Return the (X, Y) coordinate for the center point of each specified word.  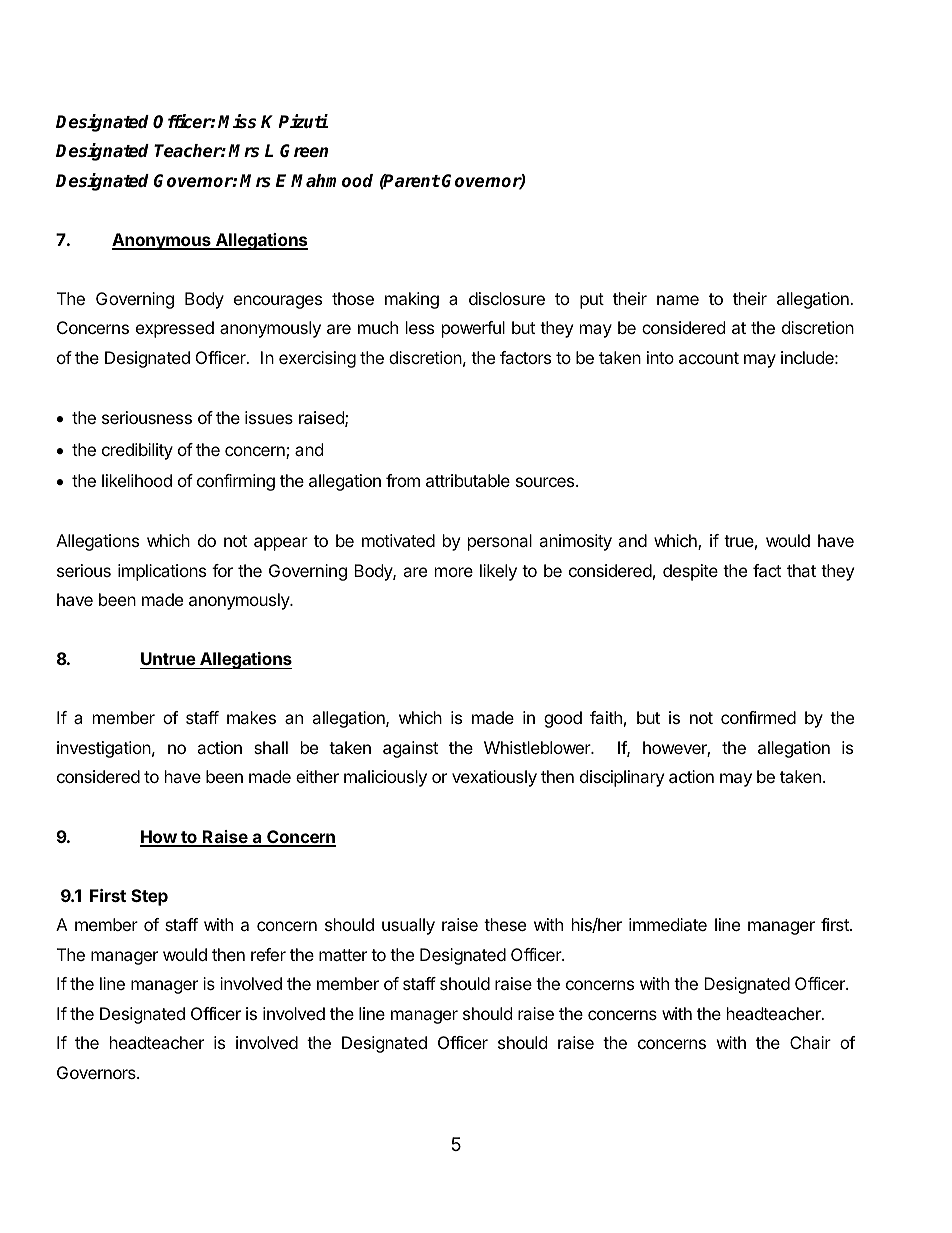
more (454, 572)
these (505, 924)
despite (690, 572)
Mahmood (332, 181)
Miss (237, 121)
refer (268, 954)
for (222, 570)
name (678, 300)
